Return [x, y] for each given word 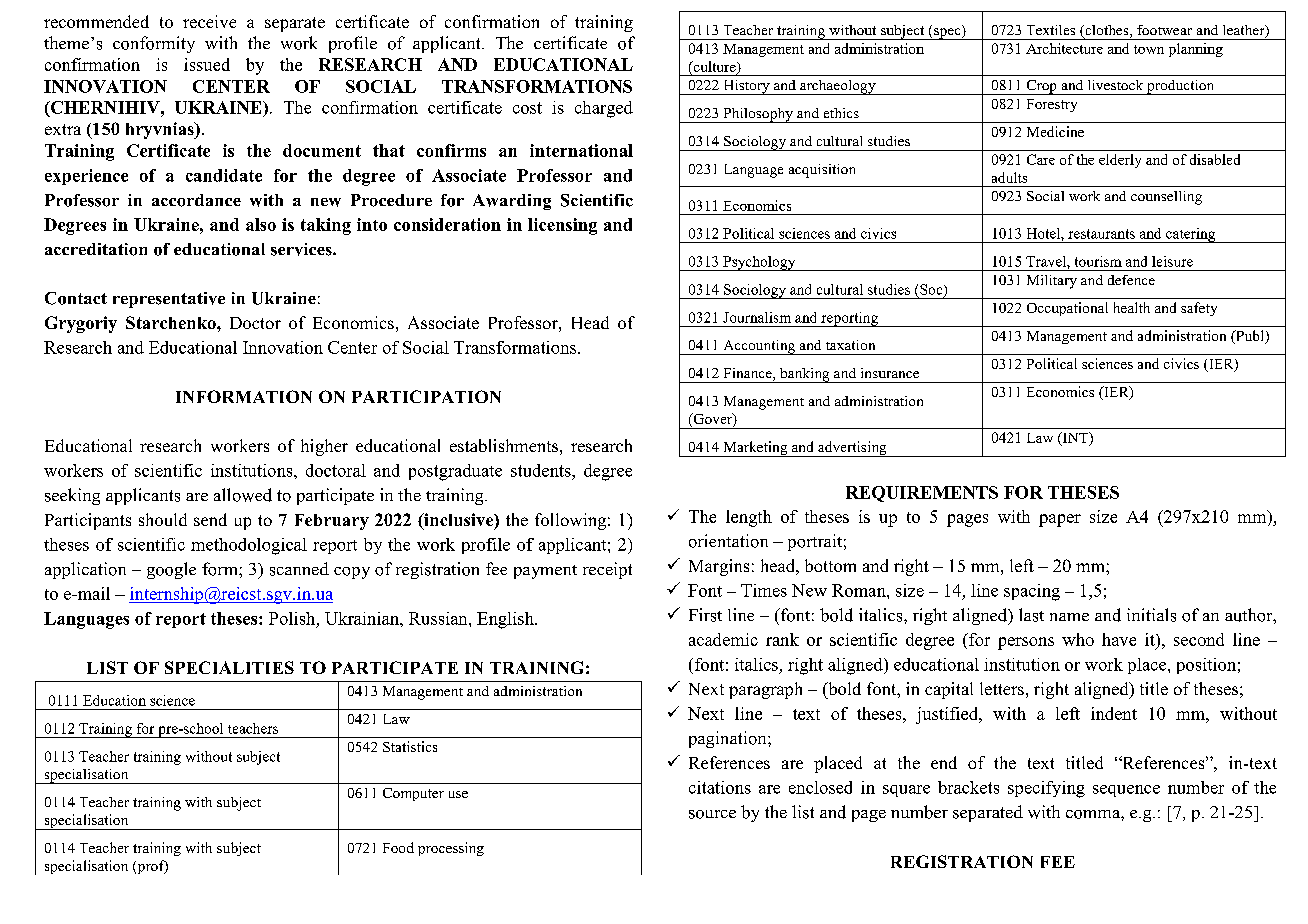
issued [207, 64]
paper [1060, 520]
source [712, 814]
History [746, 87]
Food [398, 847]
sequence [1126, 791]
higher [324, 447]
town [1149, 49]
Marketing [755, 449]
